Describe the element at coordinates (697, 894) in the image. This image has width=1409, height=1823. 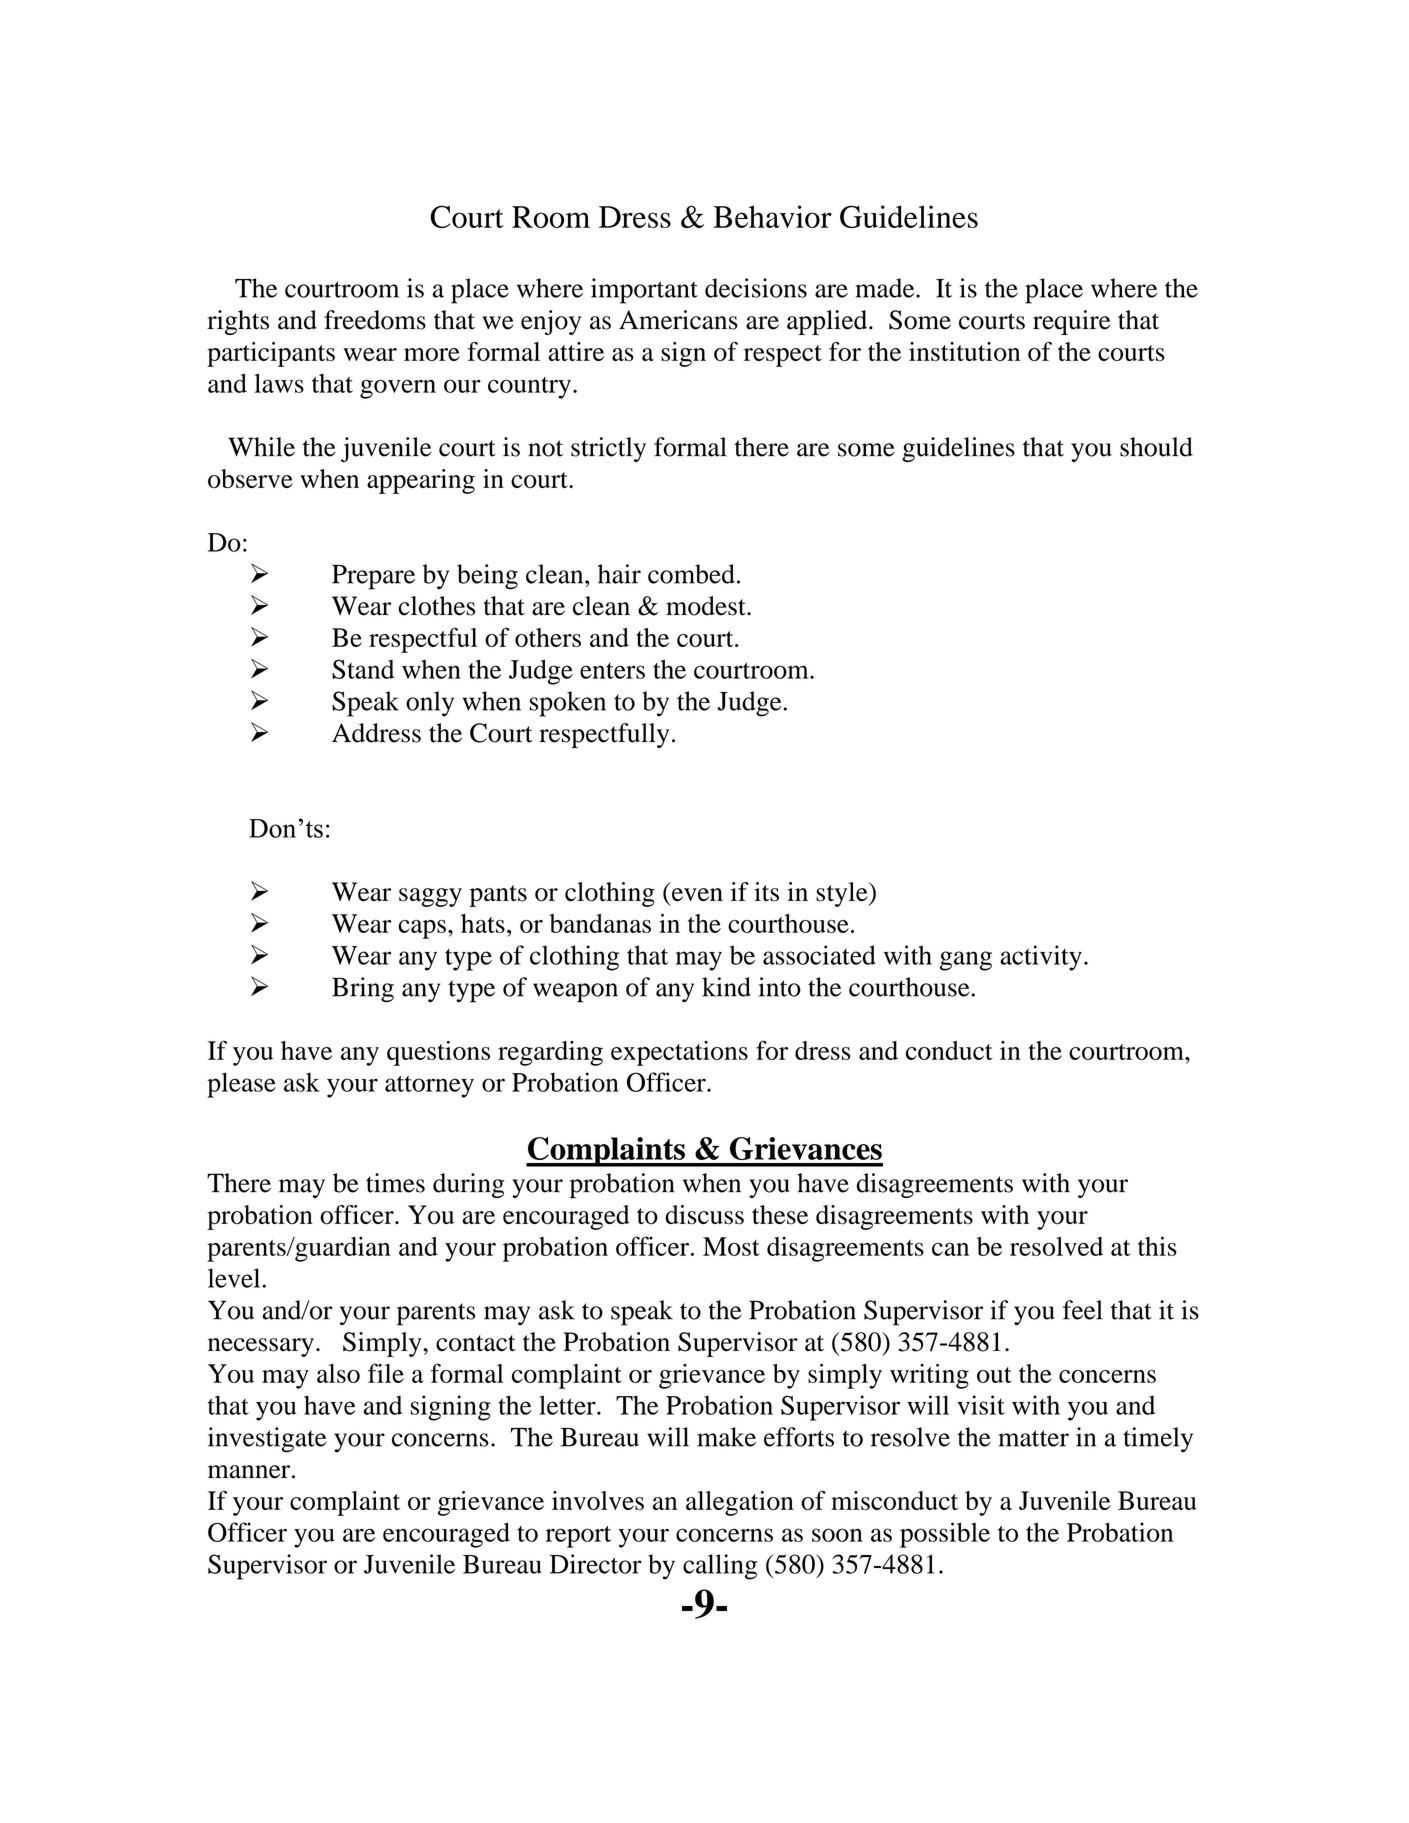
I see `even` at that location.
